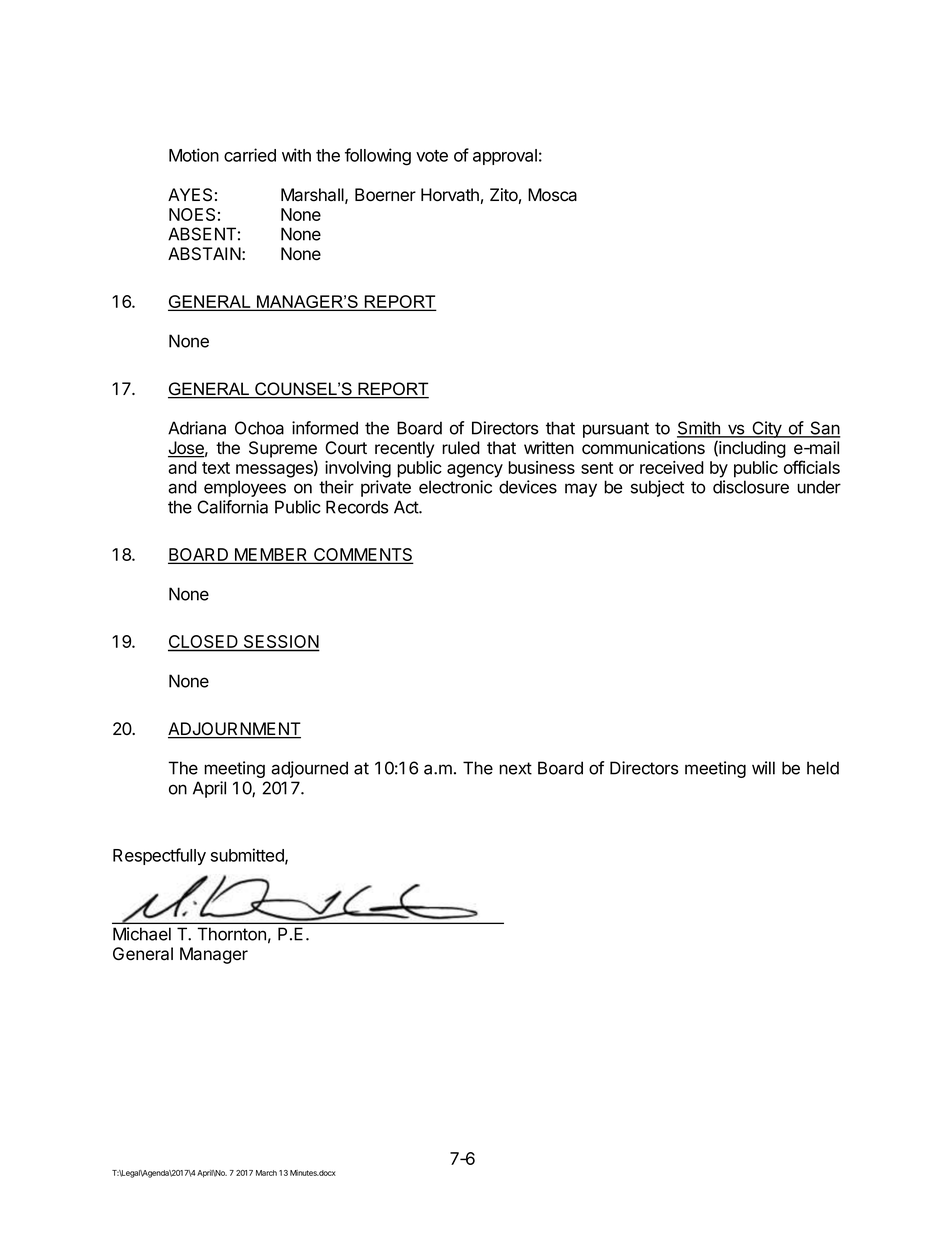  Describe the element at coordinates (823, 768) in the image. I see `held` at that location.
